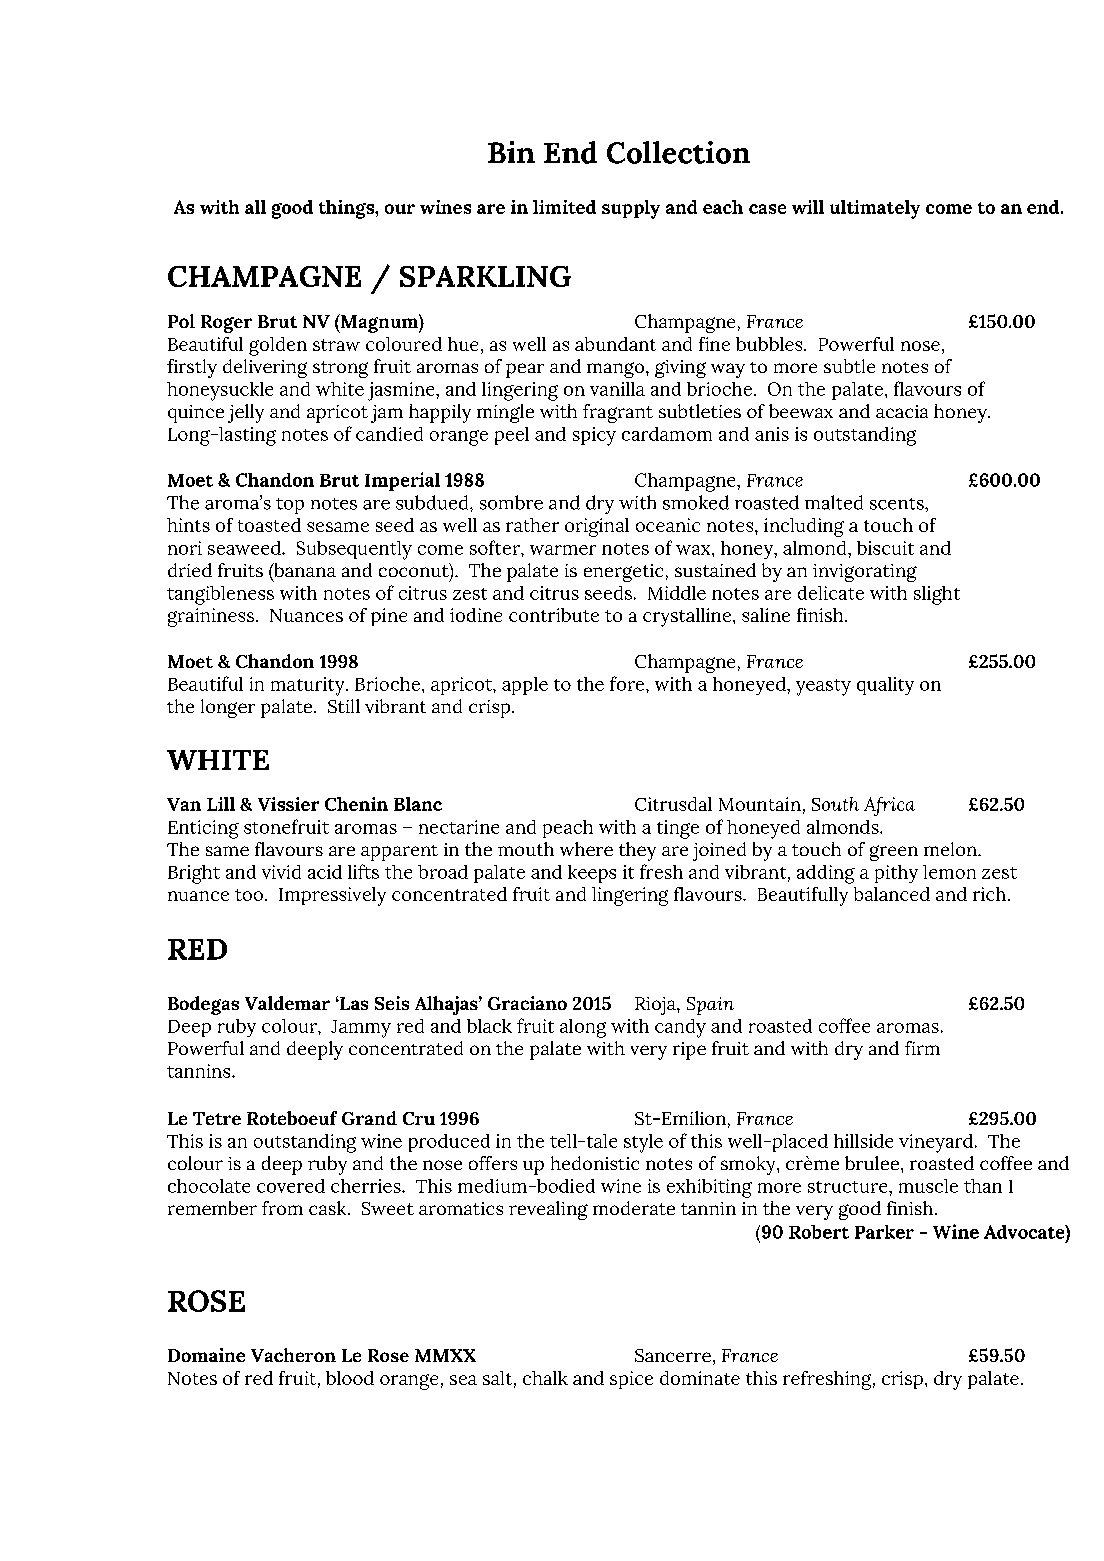 The height and width of the screenshot is (1561, 1104). Describe the element at coordinates (206, 1355) in the screenshot. I see `Domaine` at that location.
